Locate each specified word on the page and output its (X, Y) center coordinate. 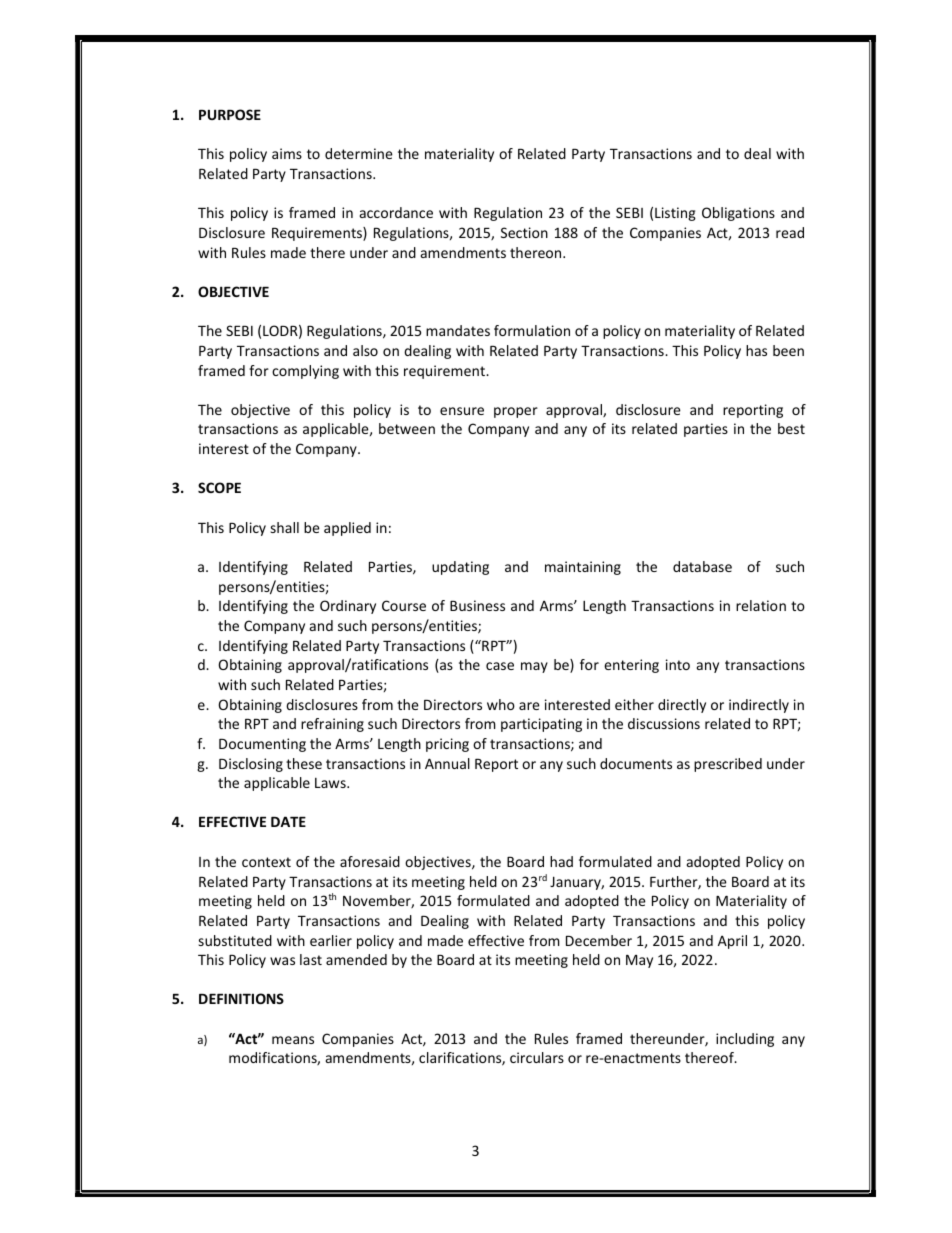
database (702, 566)
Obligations (738, 214)
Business (477, 605)
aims (287, 153)
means (293, 1040)
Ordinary (348, 607)
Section (524, 232)
